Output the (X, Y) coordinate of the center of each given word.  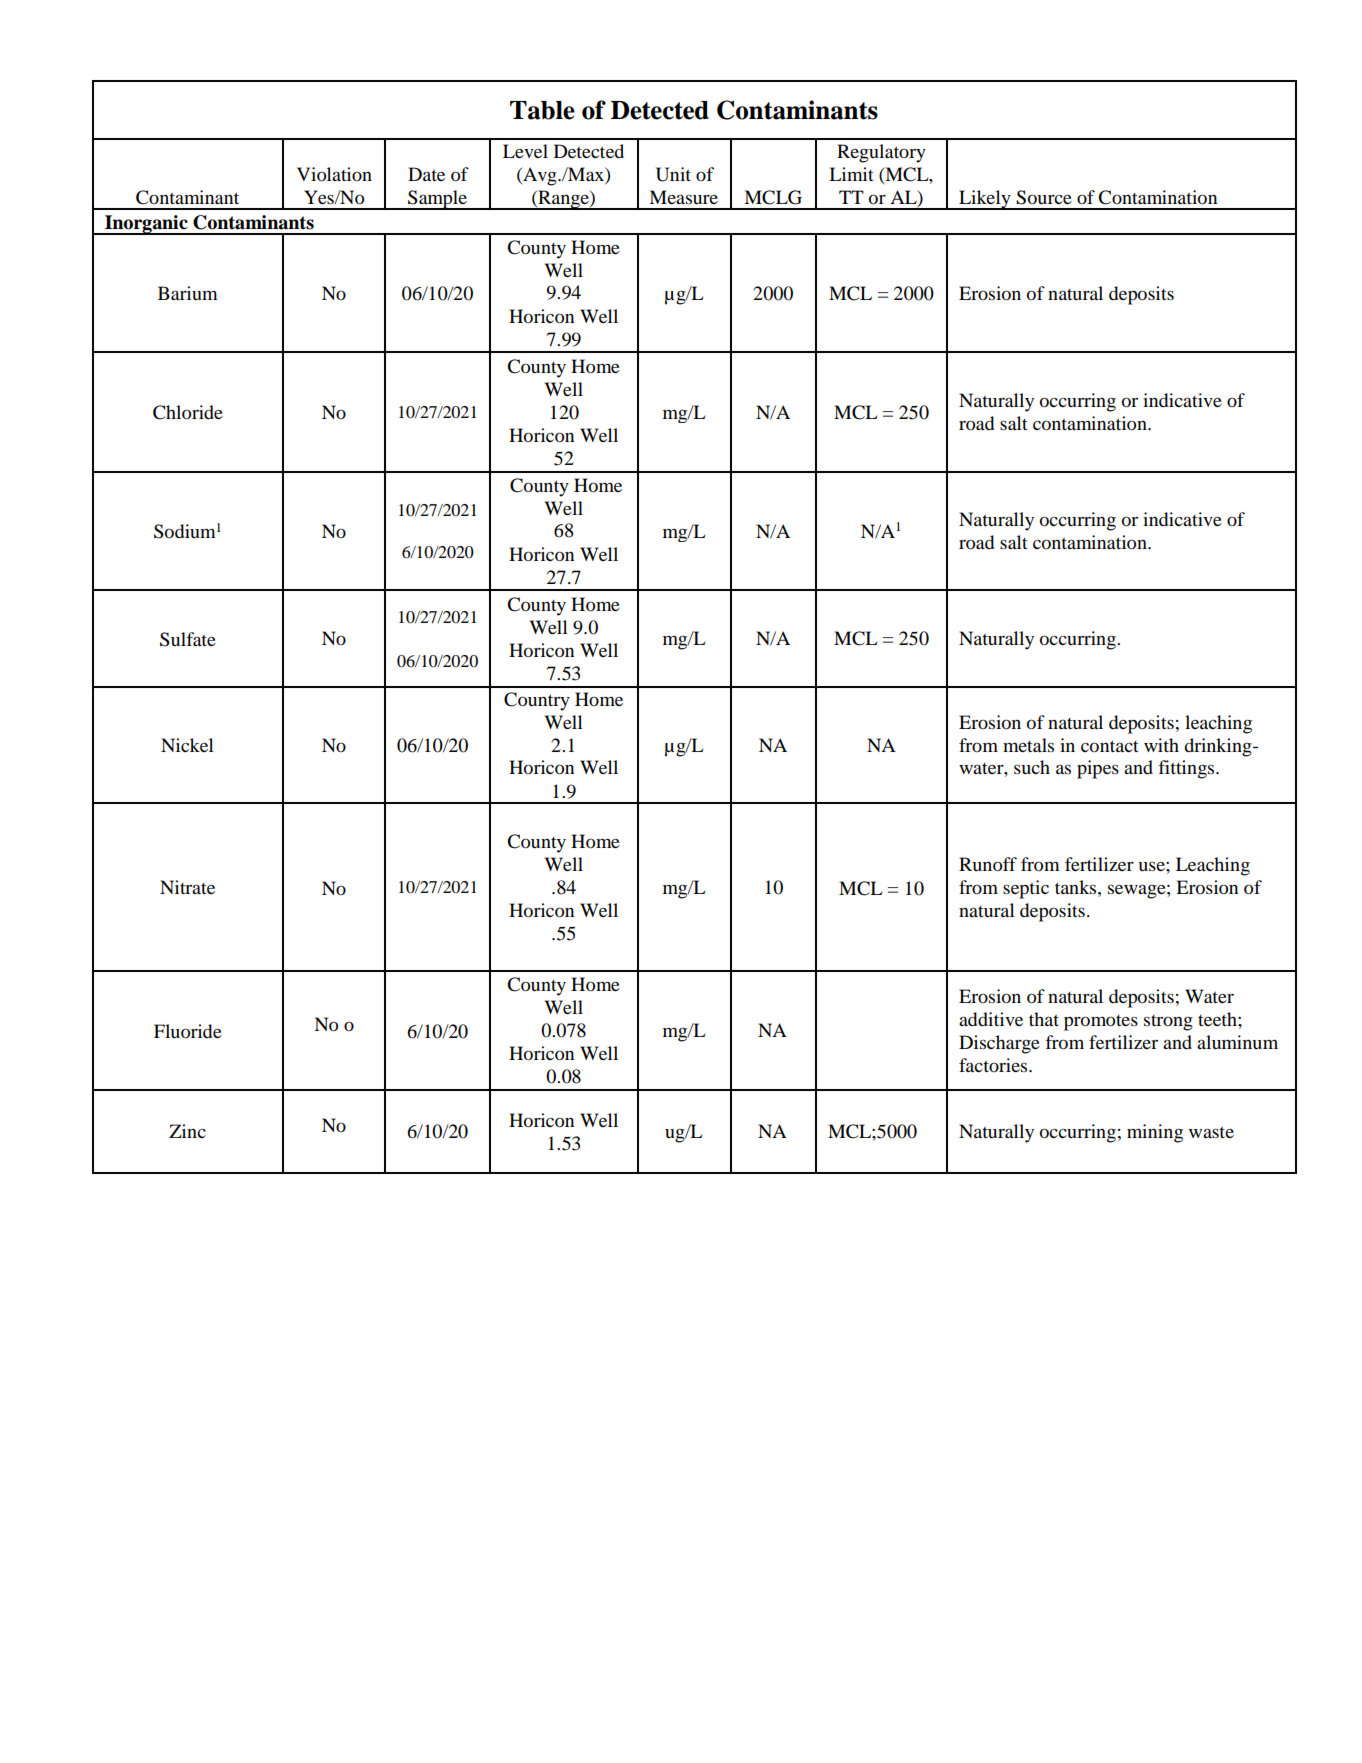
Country (537, 701)
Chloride (188, 412)
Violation (334, 174)
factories (994, 1065)
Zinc (187, 1131)
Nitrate (187, 887)
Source (1044, 197)
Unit (673, 174)
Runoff (988, 864)
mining (1155, 1133)
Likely (985, 200)
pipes (1098, 769)
